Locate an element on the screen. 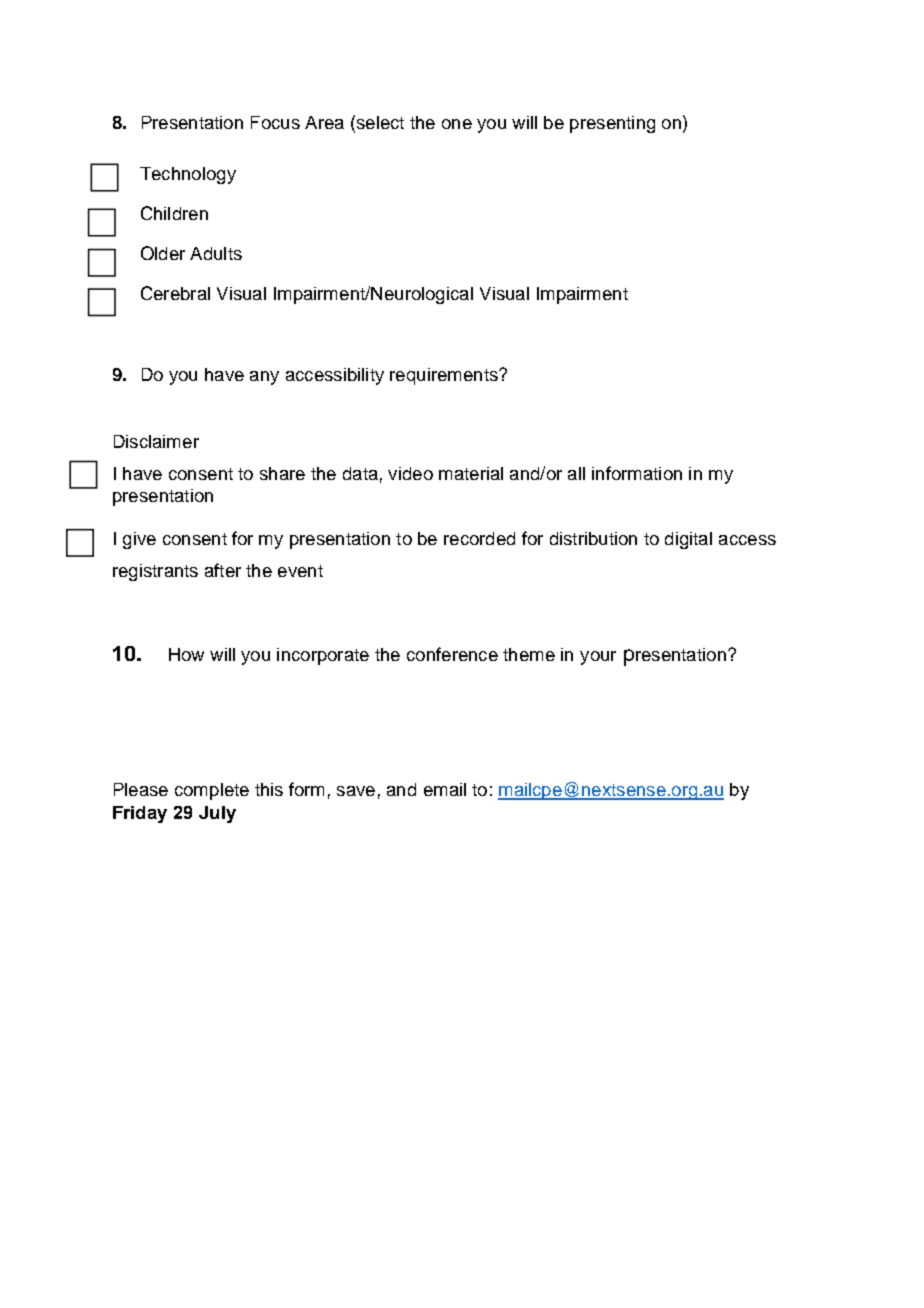  all is located at coordinates (576, 473).
